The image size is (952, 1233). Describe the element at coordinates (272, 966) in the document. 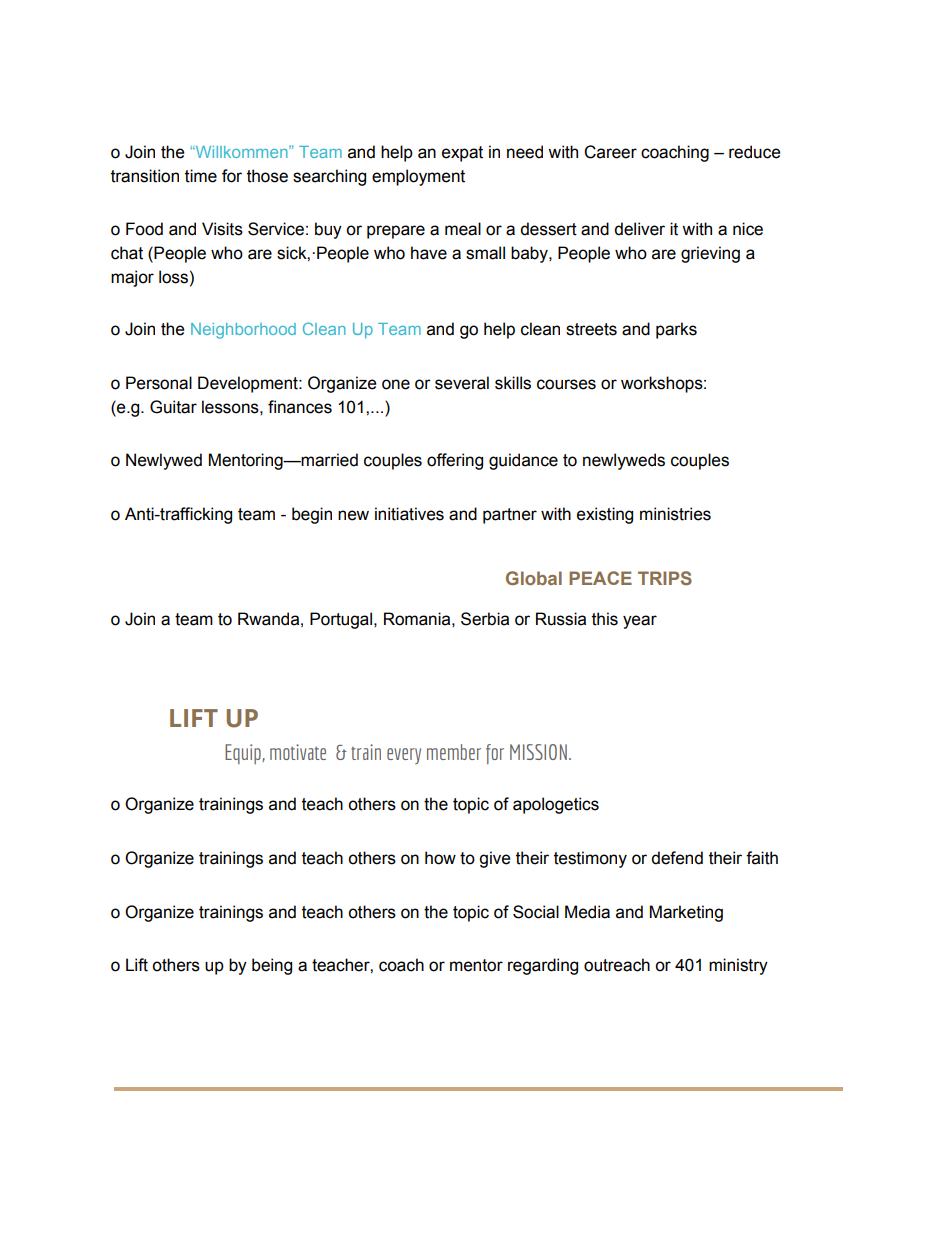

I see `being` at that location.
